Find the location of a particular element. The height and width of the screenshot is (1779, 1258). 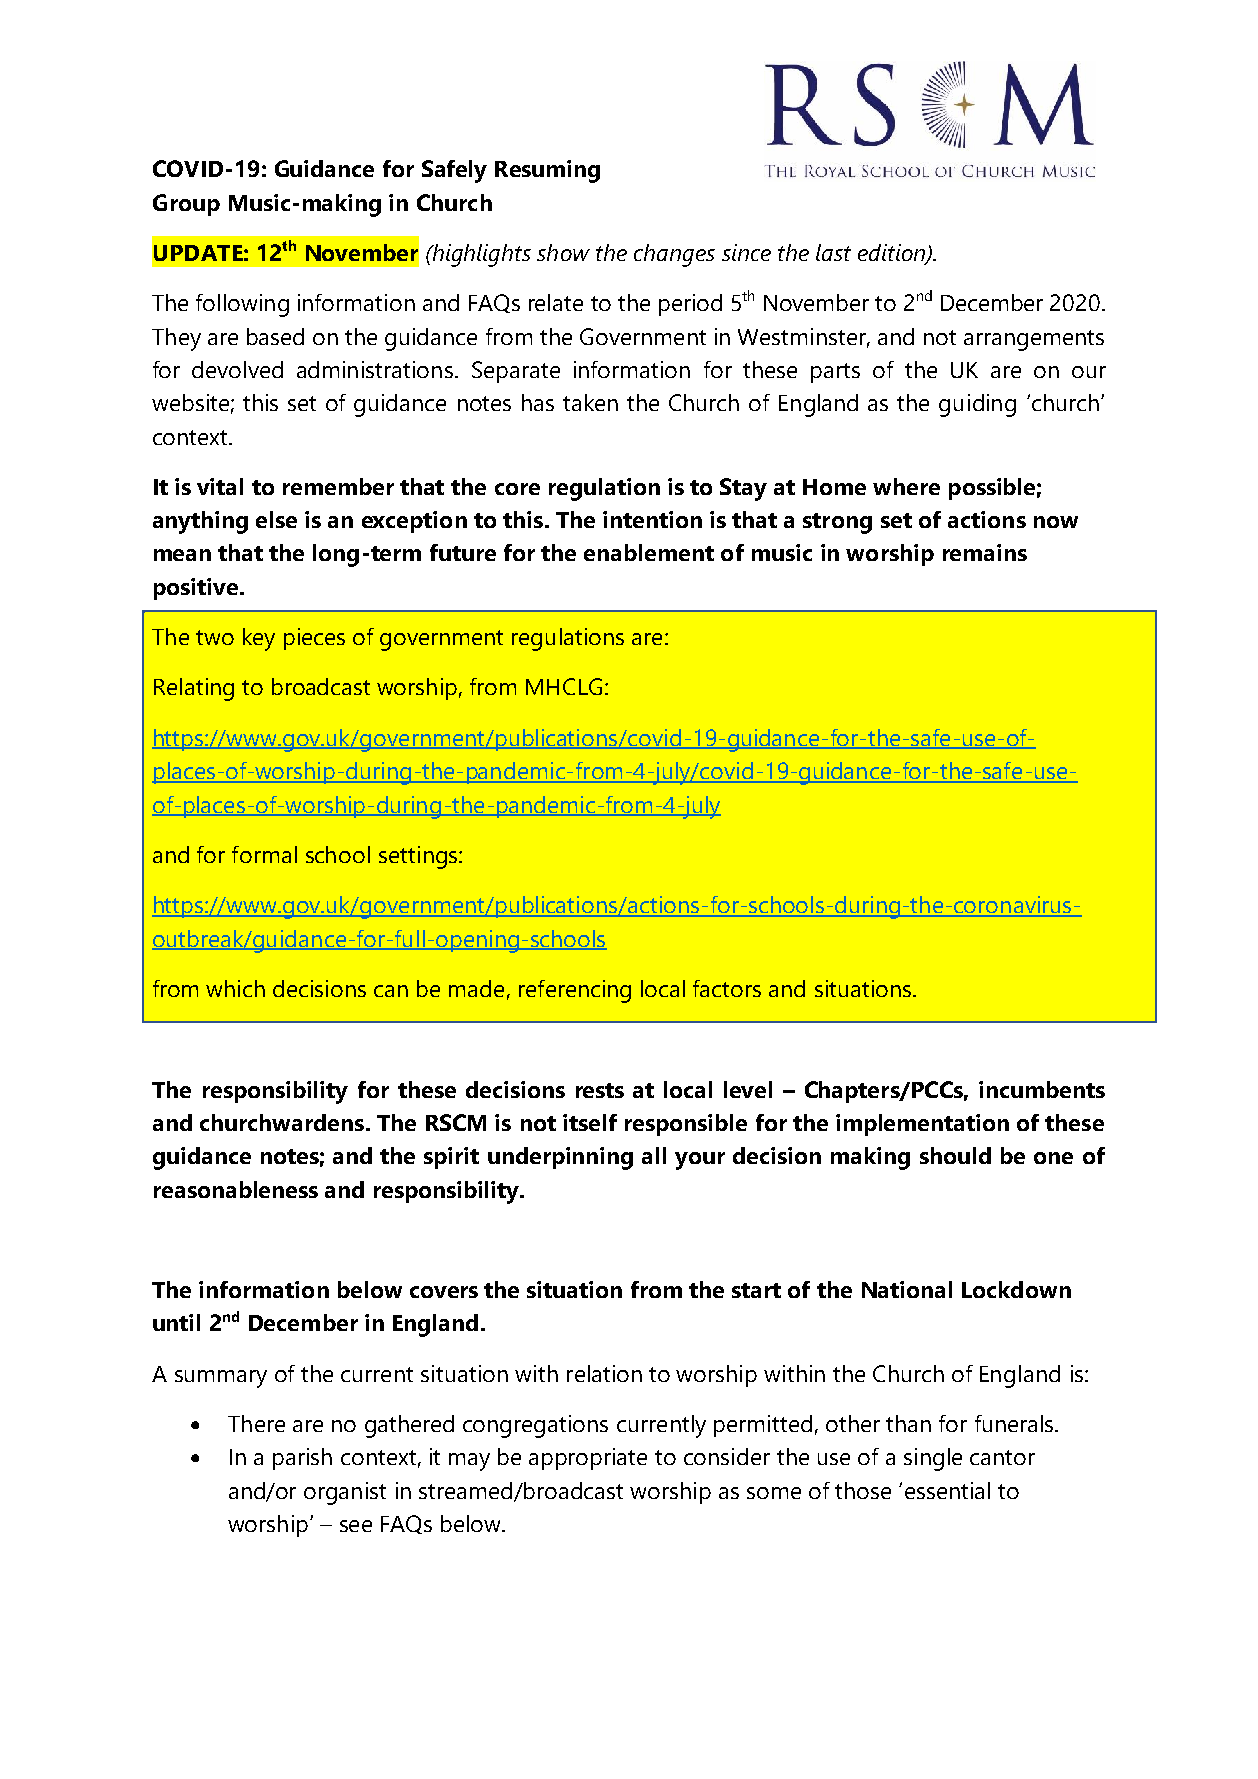

factors is located at coordinates (727, 988).
